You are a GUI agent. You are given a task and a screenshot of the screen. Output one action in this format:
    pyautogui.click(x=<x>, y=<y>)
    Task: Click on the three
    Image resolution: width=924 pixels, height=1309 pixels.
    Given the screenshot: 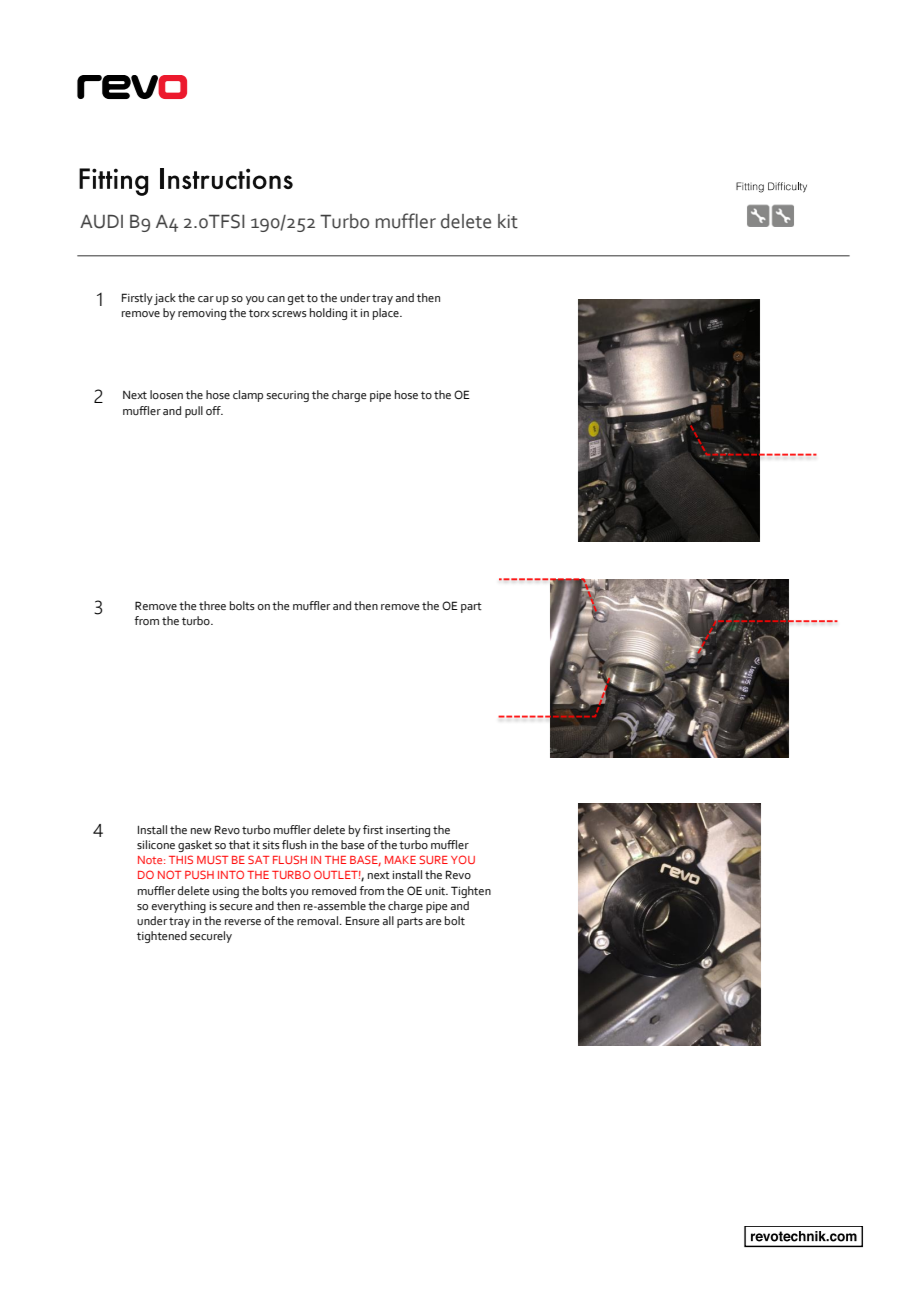 What is the action you would take?
    pyautogui.click(x=212, y=605)
